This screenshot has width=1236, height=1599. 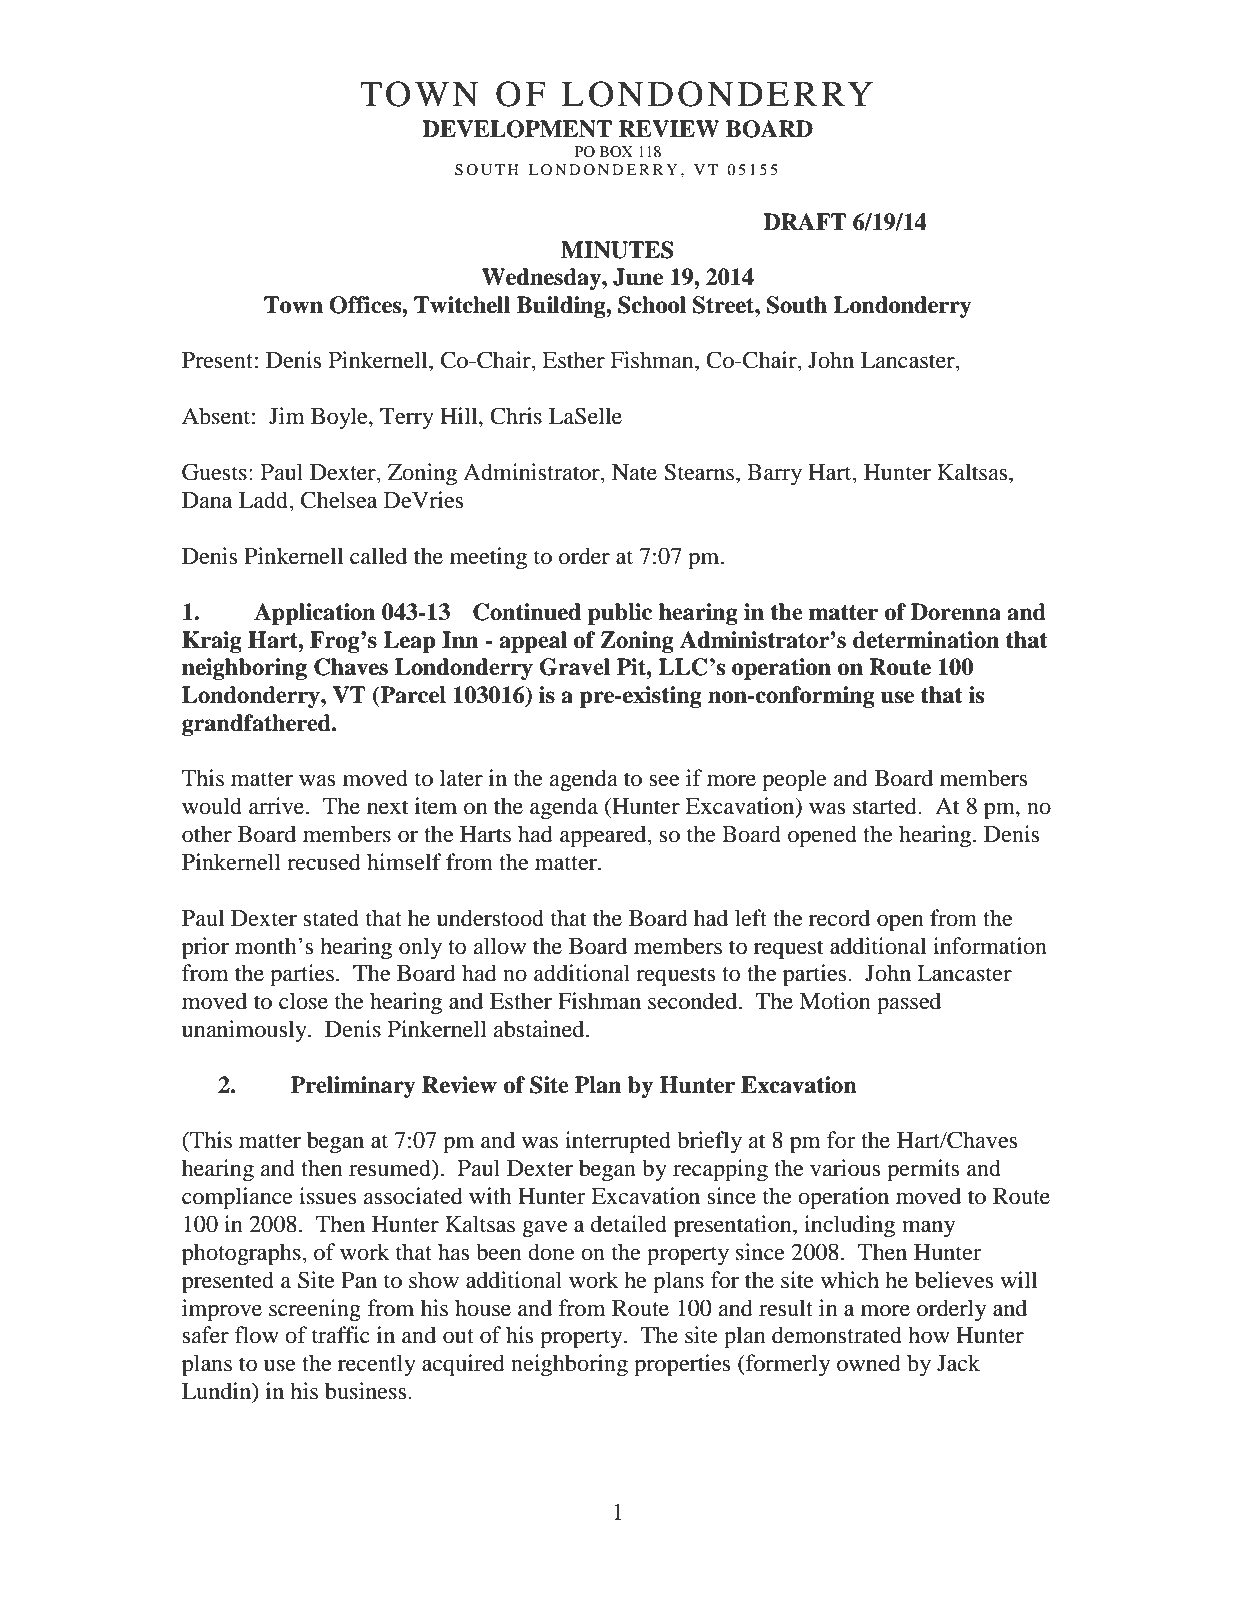 What do you see at coordinates (664, 781) in the screenshot?
I see `see` at bounding box center [664, 781].
